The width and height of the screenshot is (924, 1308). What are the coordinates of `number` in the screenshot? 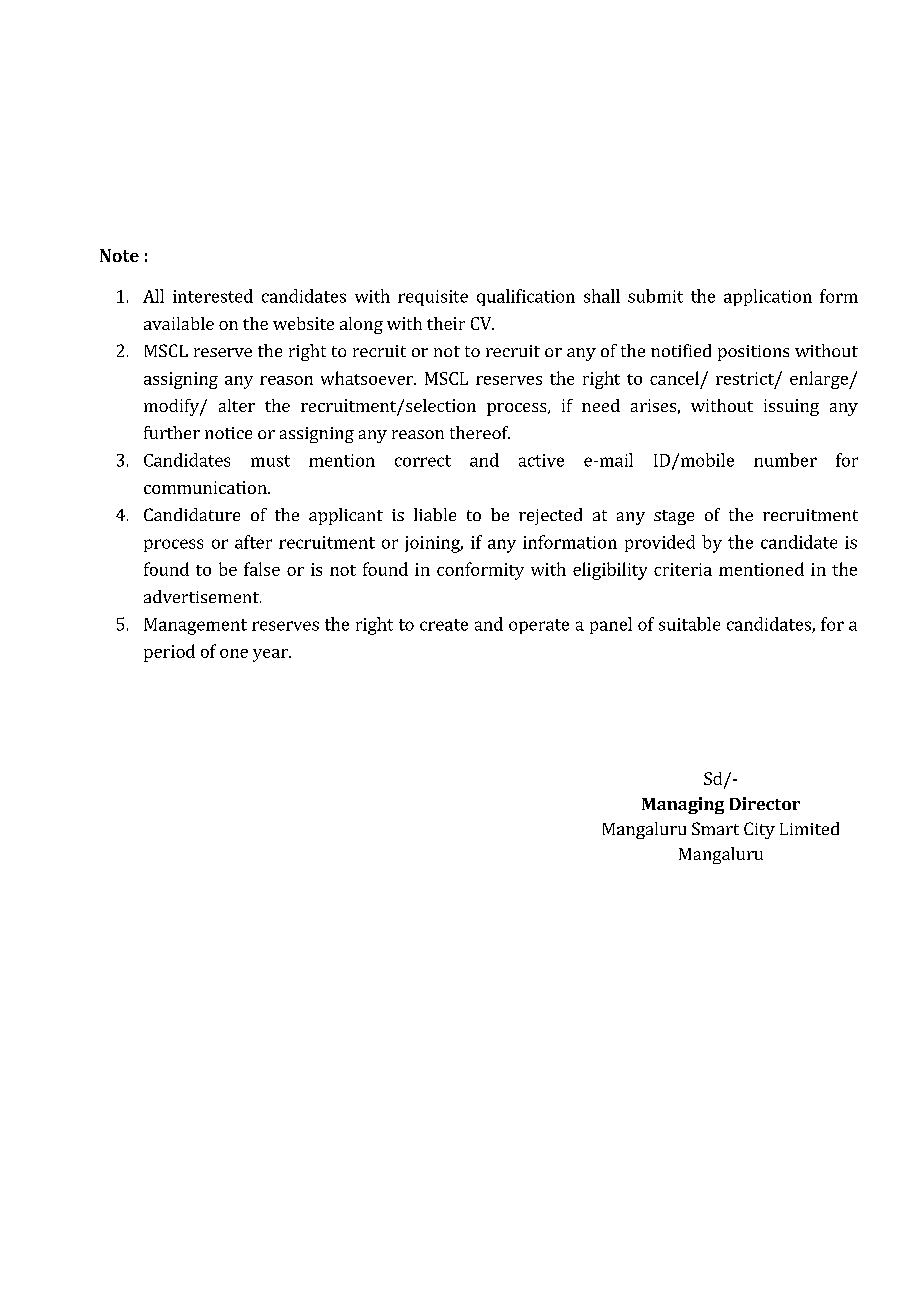 It's located at (785, 460).
